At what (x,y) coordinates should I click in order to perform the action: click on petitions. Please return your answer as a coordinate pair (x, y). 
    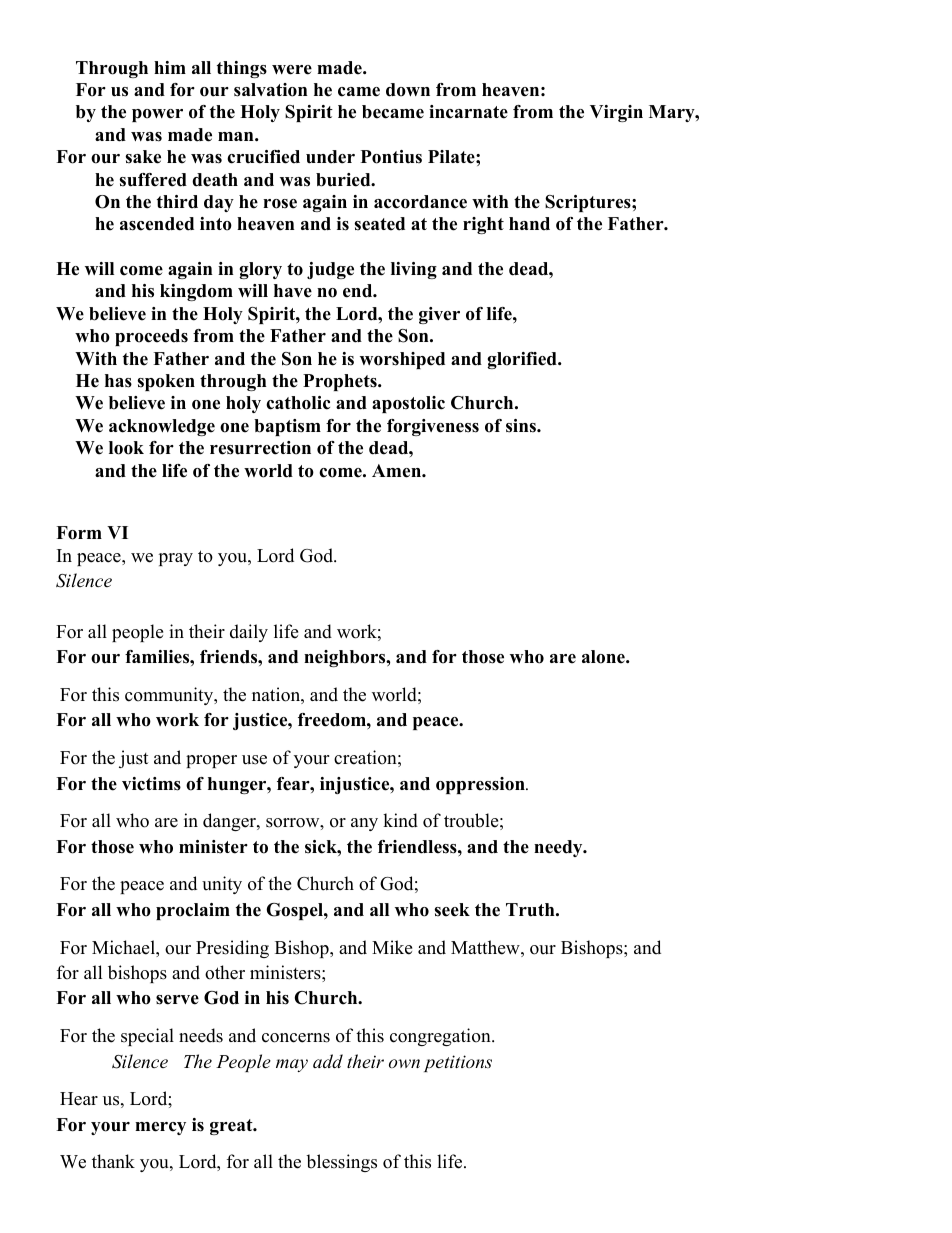
    Looking at the image, I should click on (458, 1063).
